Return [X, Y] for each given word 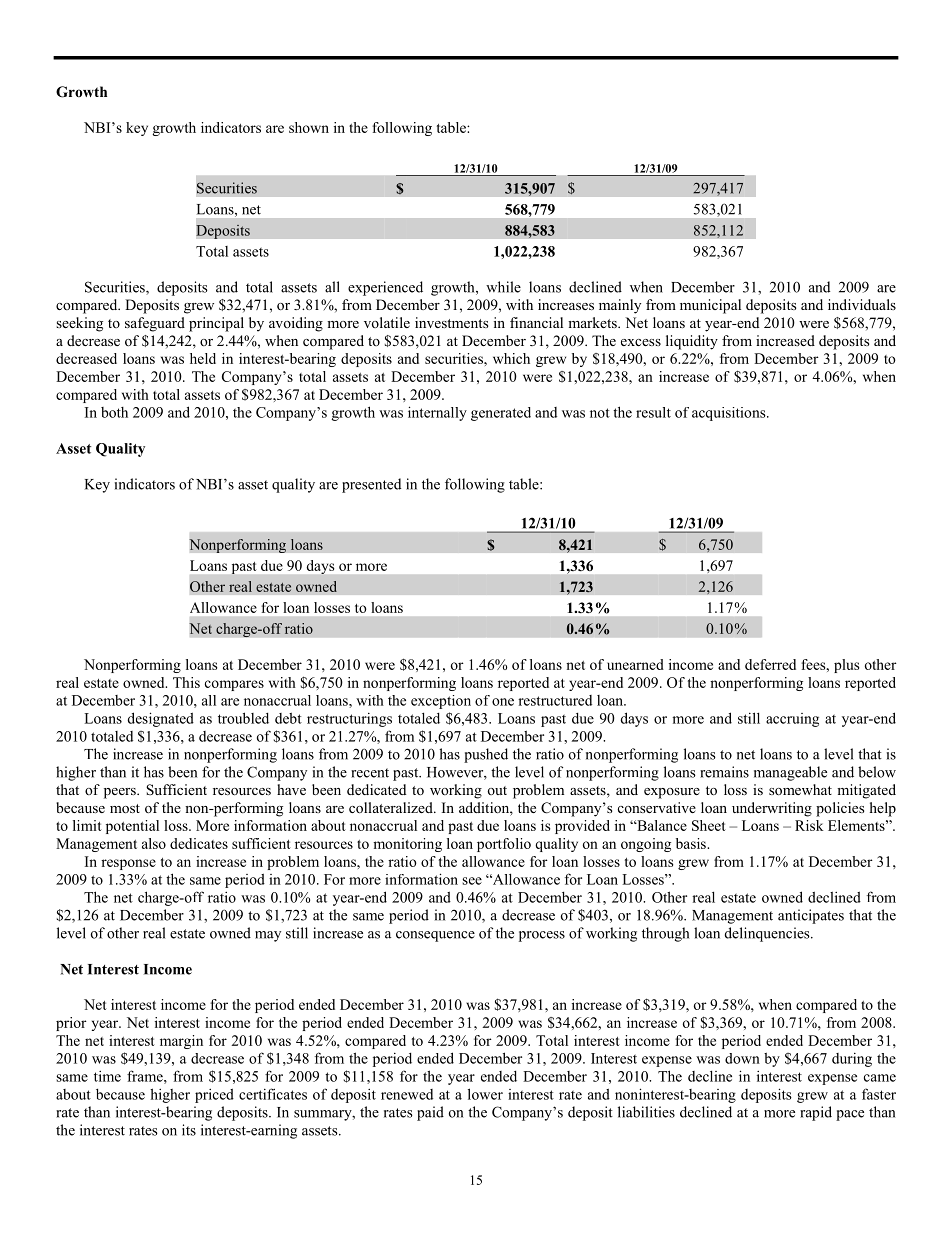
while [503, 287]
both [114, 412]
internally [437, 413]
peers [121, 793]
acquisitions [730, 414]
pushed [486, 755]
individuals [862, 304]
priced [214, 1095]
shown [309, 127]
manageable [790, 773]
